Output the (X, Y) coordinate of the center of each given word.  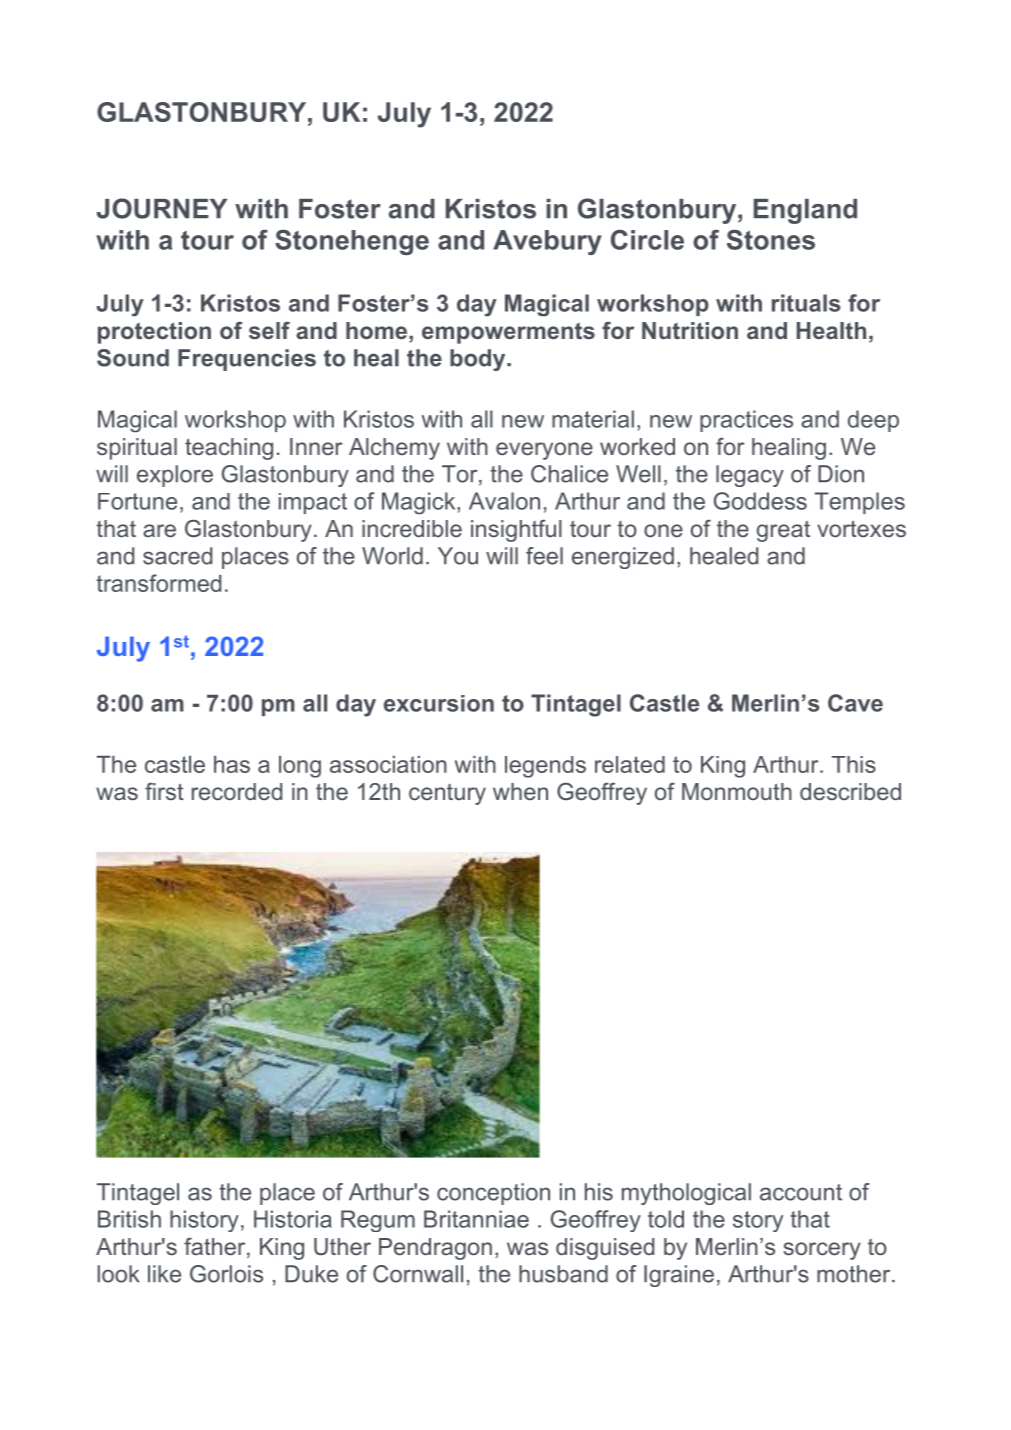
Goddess (760, 501)
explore (175, 476)
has (232, 764)
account (801, 1192)
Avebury (547, 242)
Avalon (504, 501)
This (854, 764)
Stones (771, 239)
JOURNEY (162, 208)
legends (545, 767)
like (164, 1274)
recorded (237, 791)
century (447, 794)
